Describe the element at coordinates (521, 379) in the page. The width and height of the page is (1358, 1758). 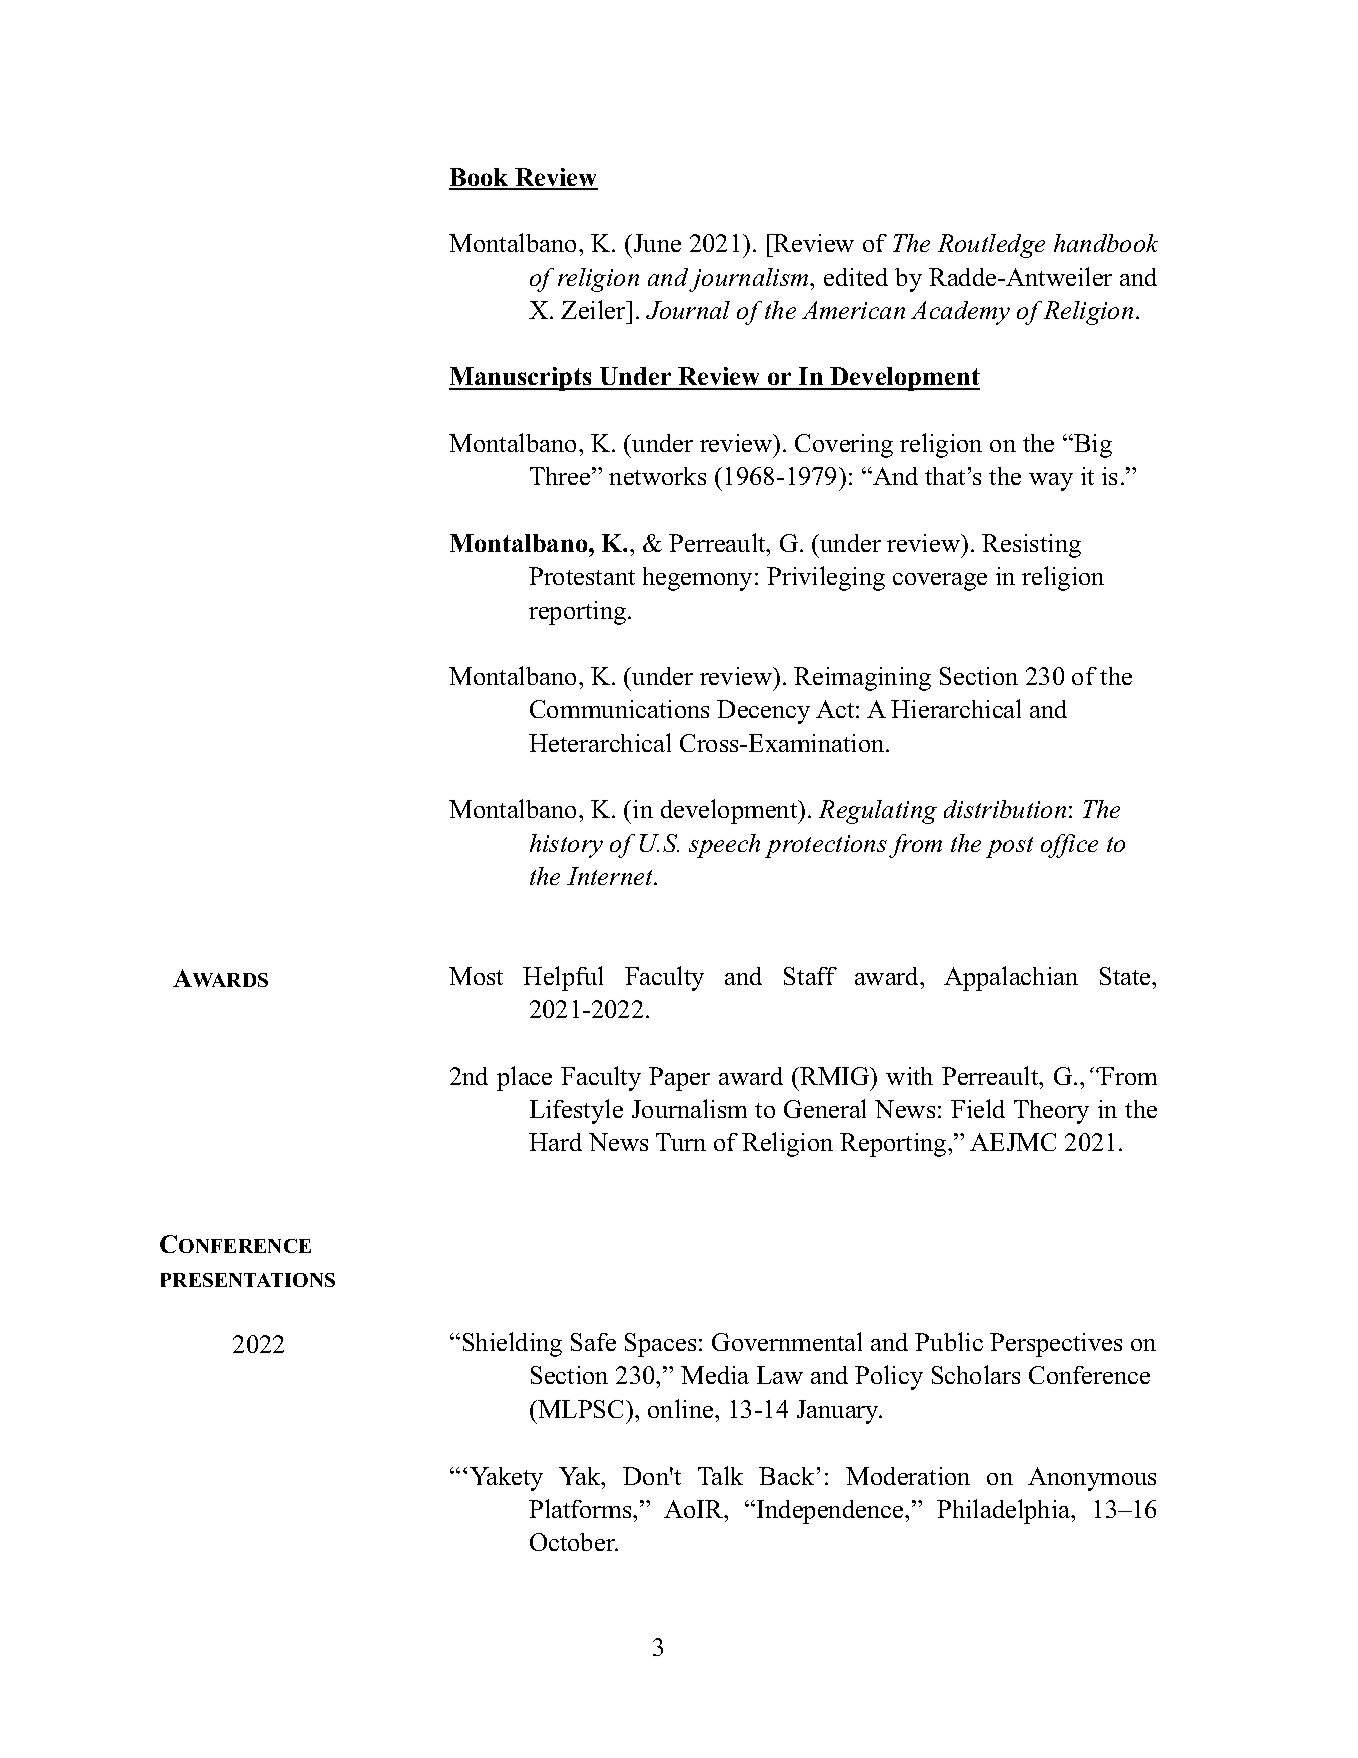
I see `Manuscripts` at that location.
